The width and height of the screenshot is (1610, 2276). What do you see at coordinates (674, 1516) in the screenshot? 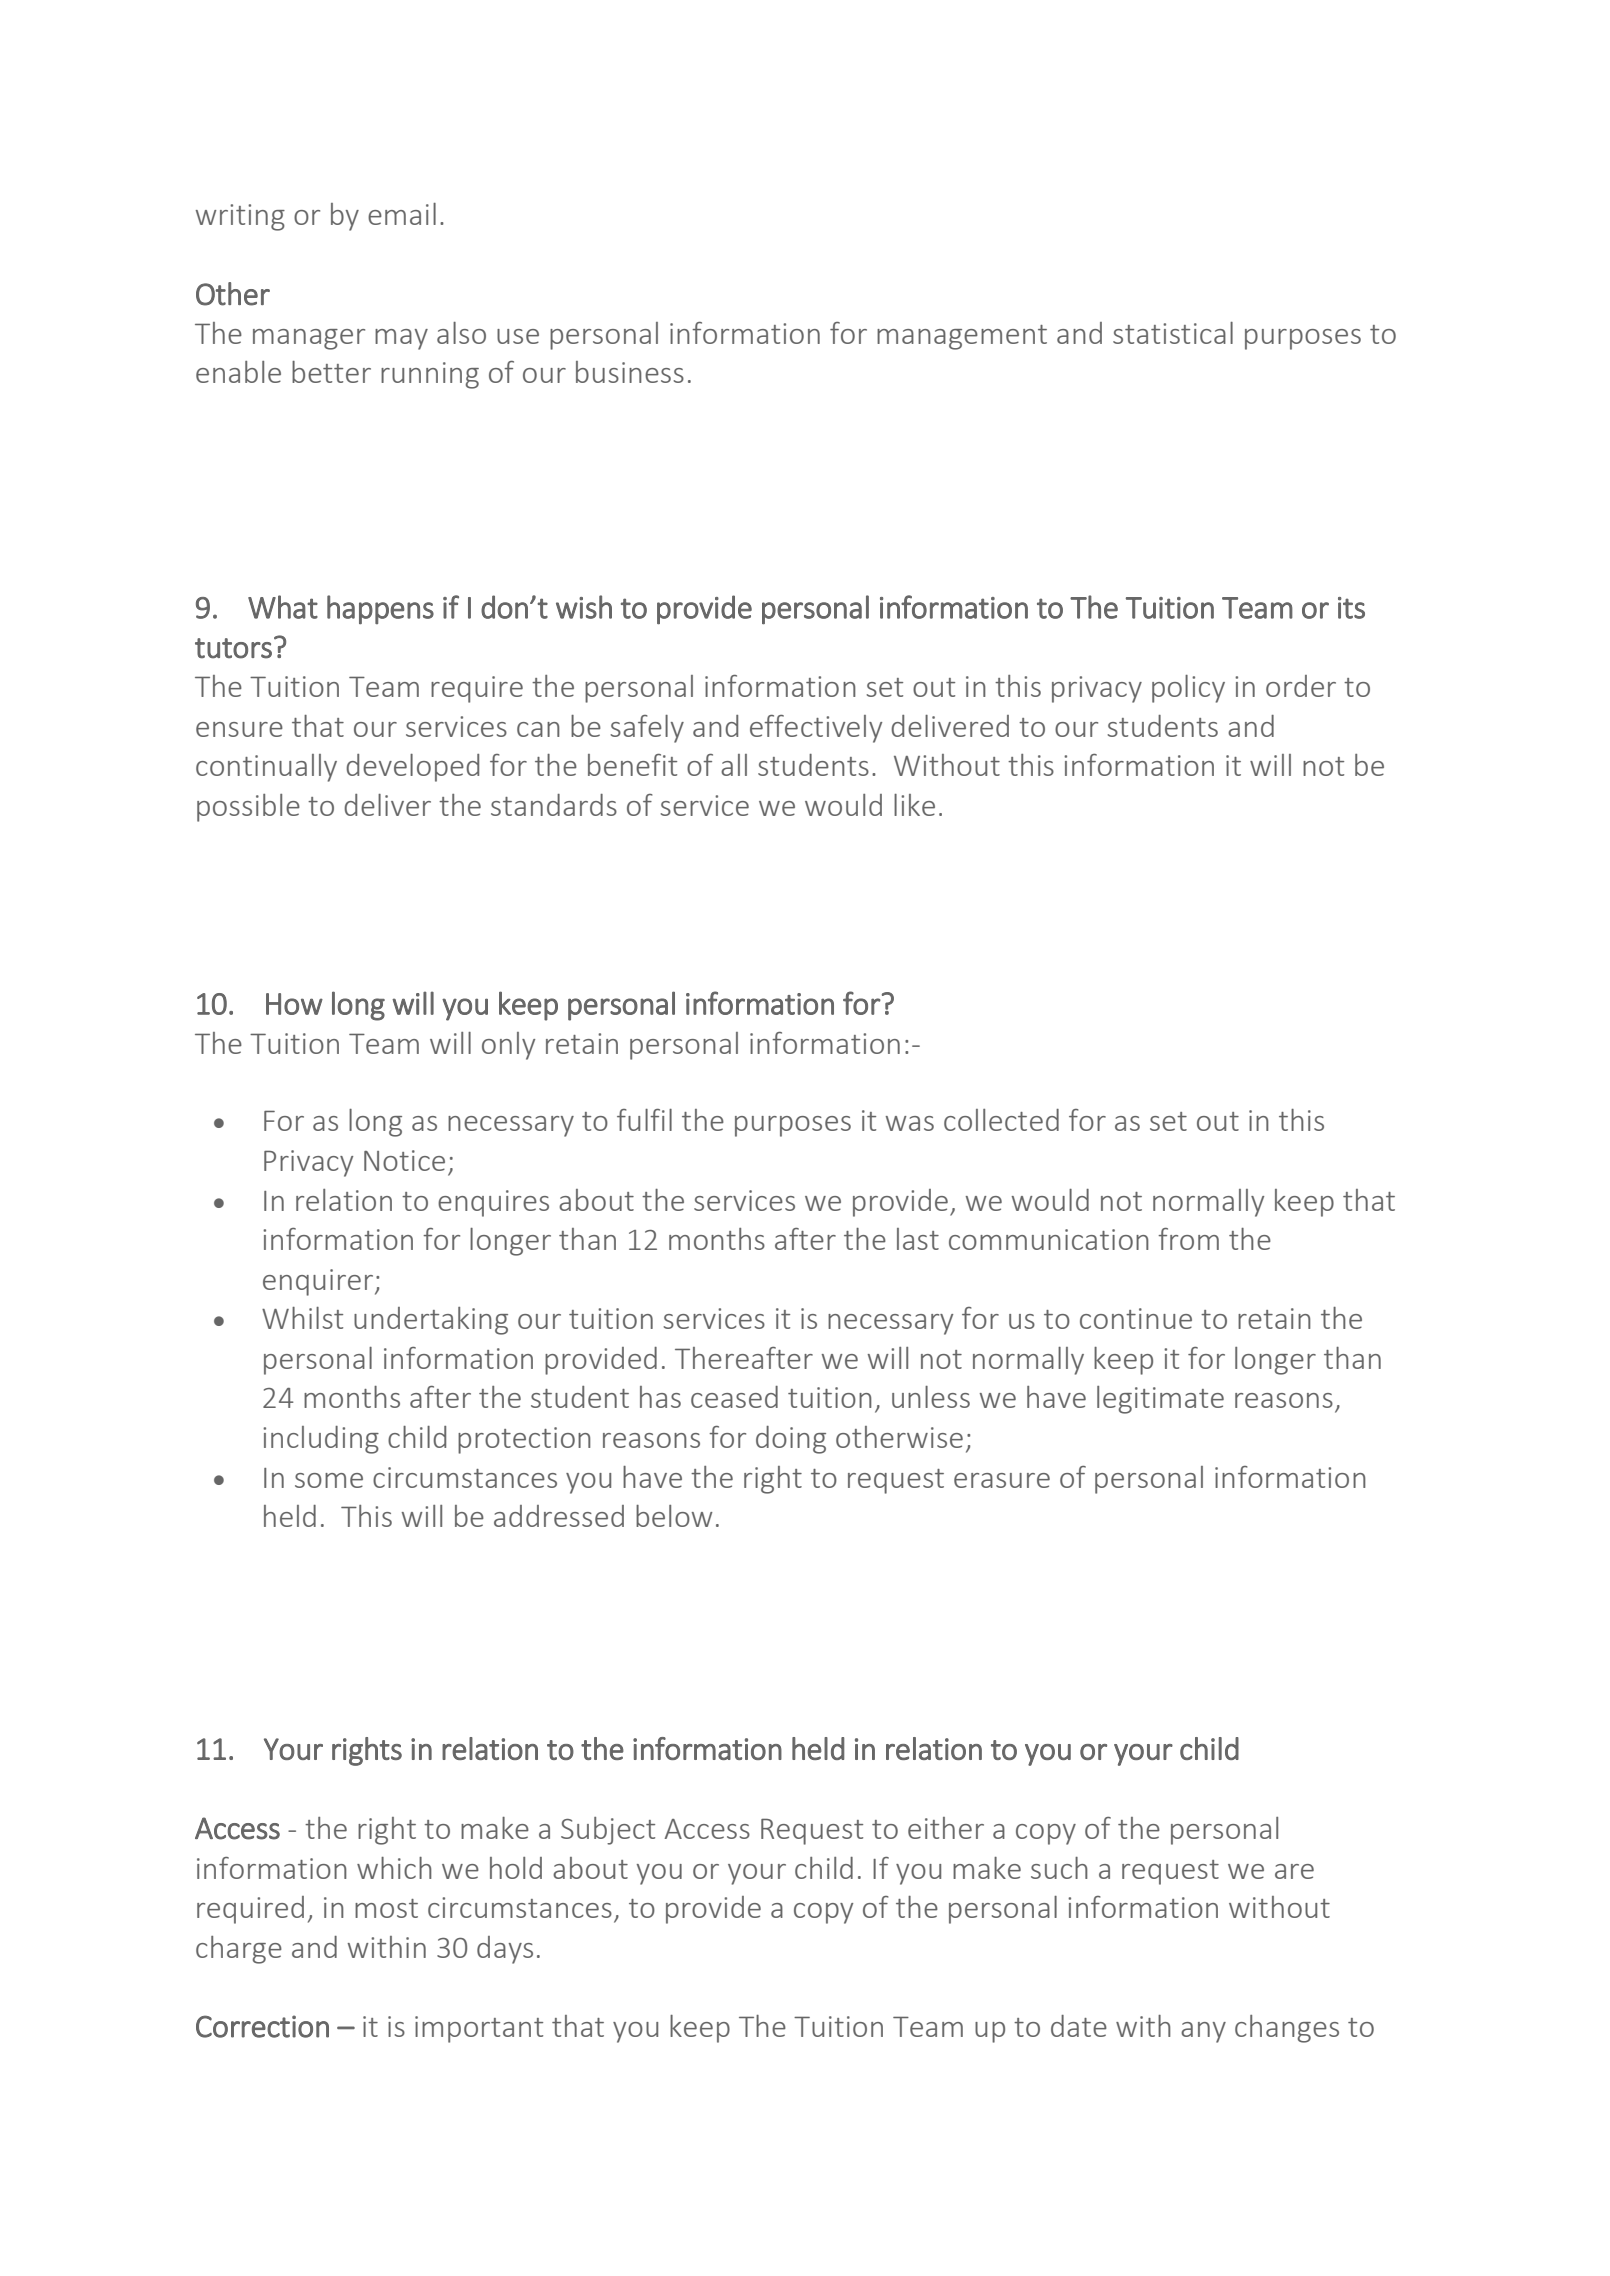
I see `below` at bounding box center [674, 1516].
